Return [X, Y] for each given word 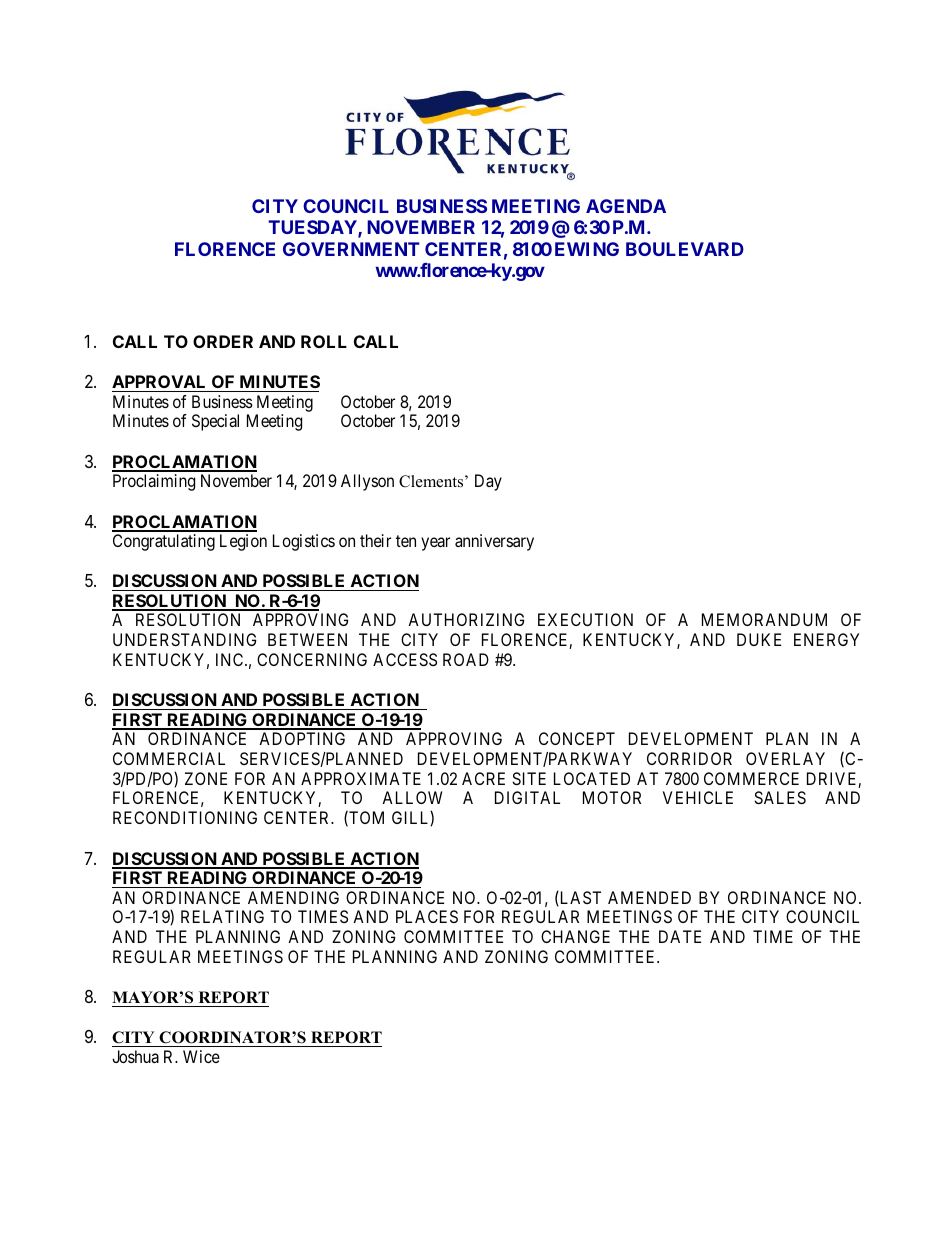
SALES [780, 797]
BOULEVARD [685, 249]
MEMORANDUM [764, 619]
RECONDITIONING [185, 817]
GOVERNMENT [351, 249]
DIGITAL [527, 797]
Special [215, 422]
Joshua [135, 1056]
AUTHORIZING [466, 619]
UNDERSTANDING [184, 639]
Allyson [367, 482]
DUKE [759, 639]
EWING [587, 249]
